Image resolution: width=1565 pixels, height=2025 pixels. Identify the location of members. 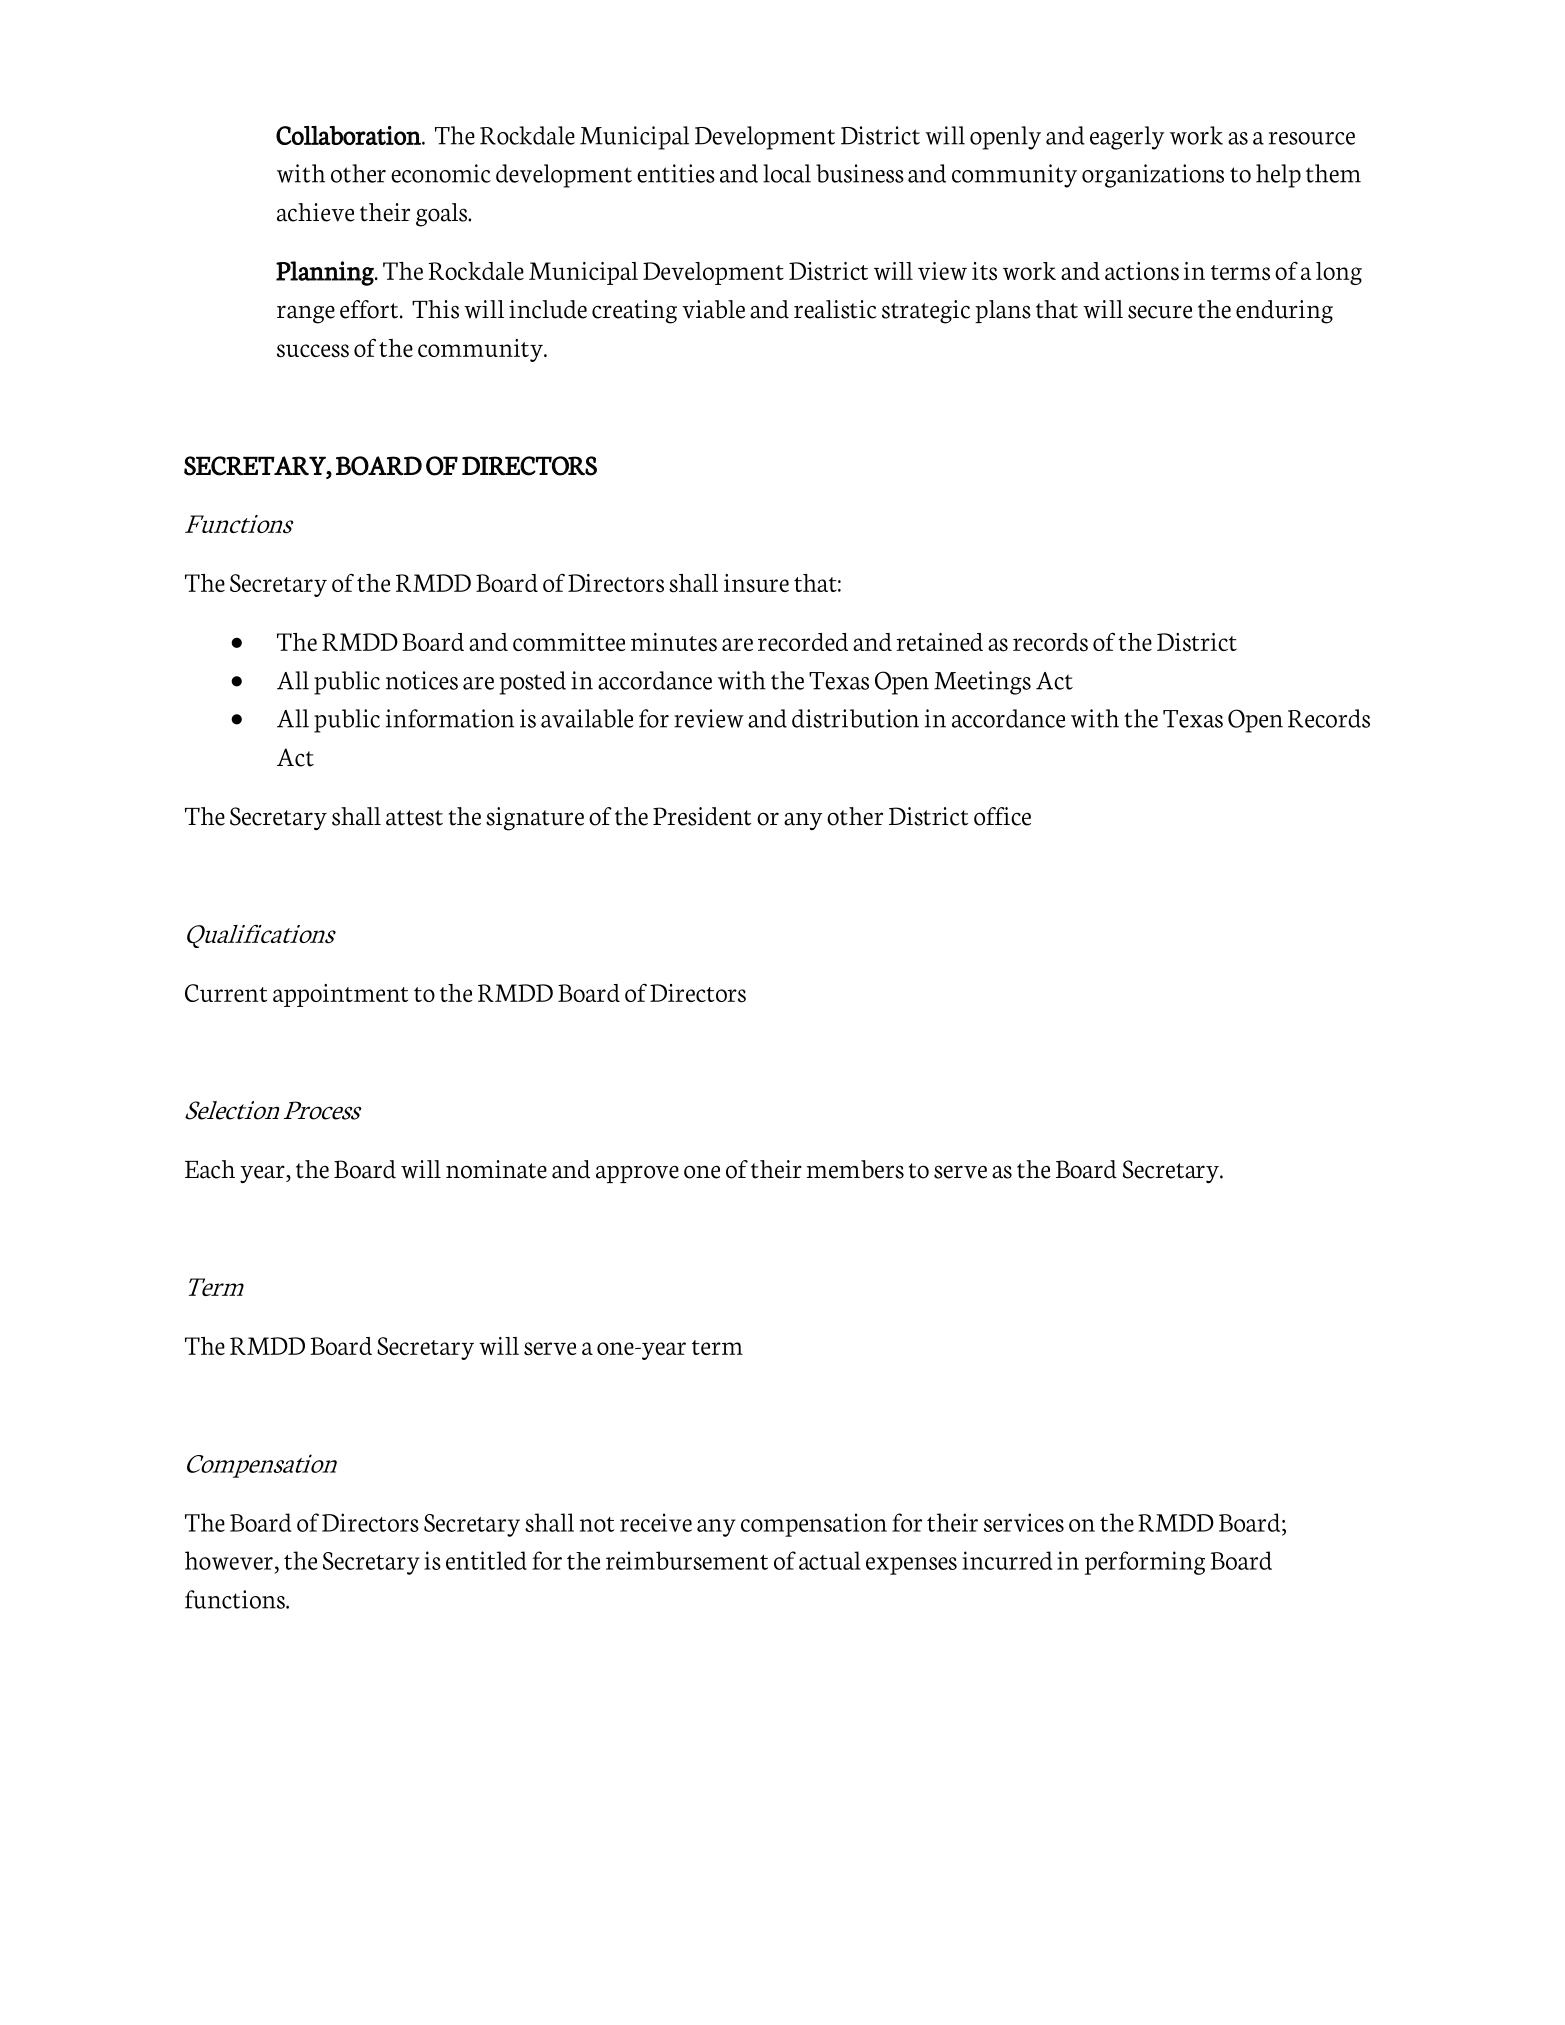
(855, 1169).
